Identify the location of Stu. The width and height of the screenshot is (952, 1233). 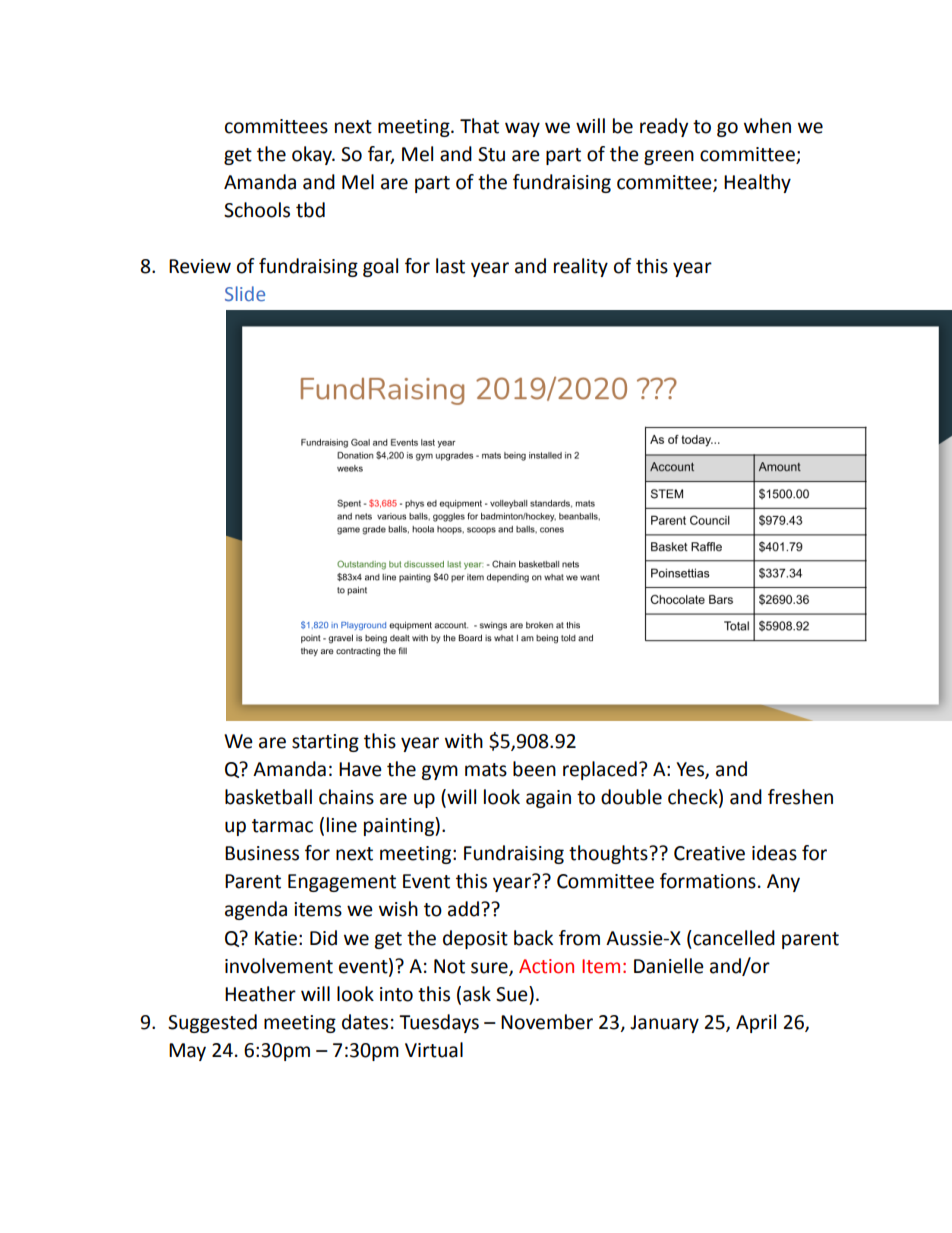
(491, 154).
